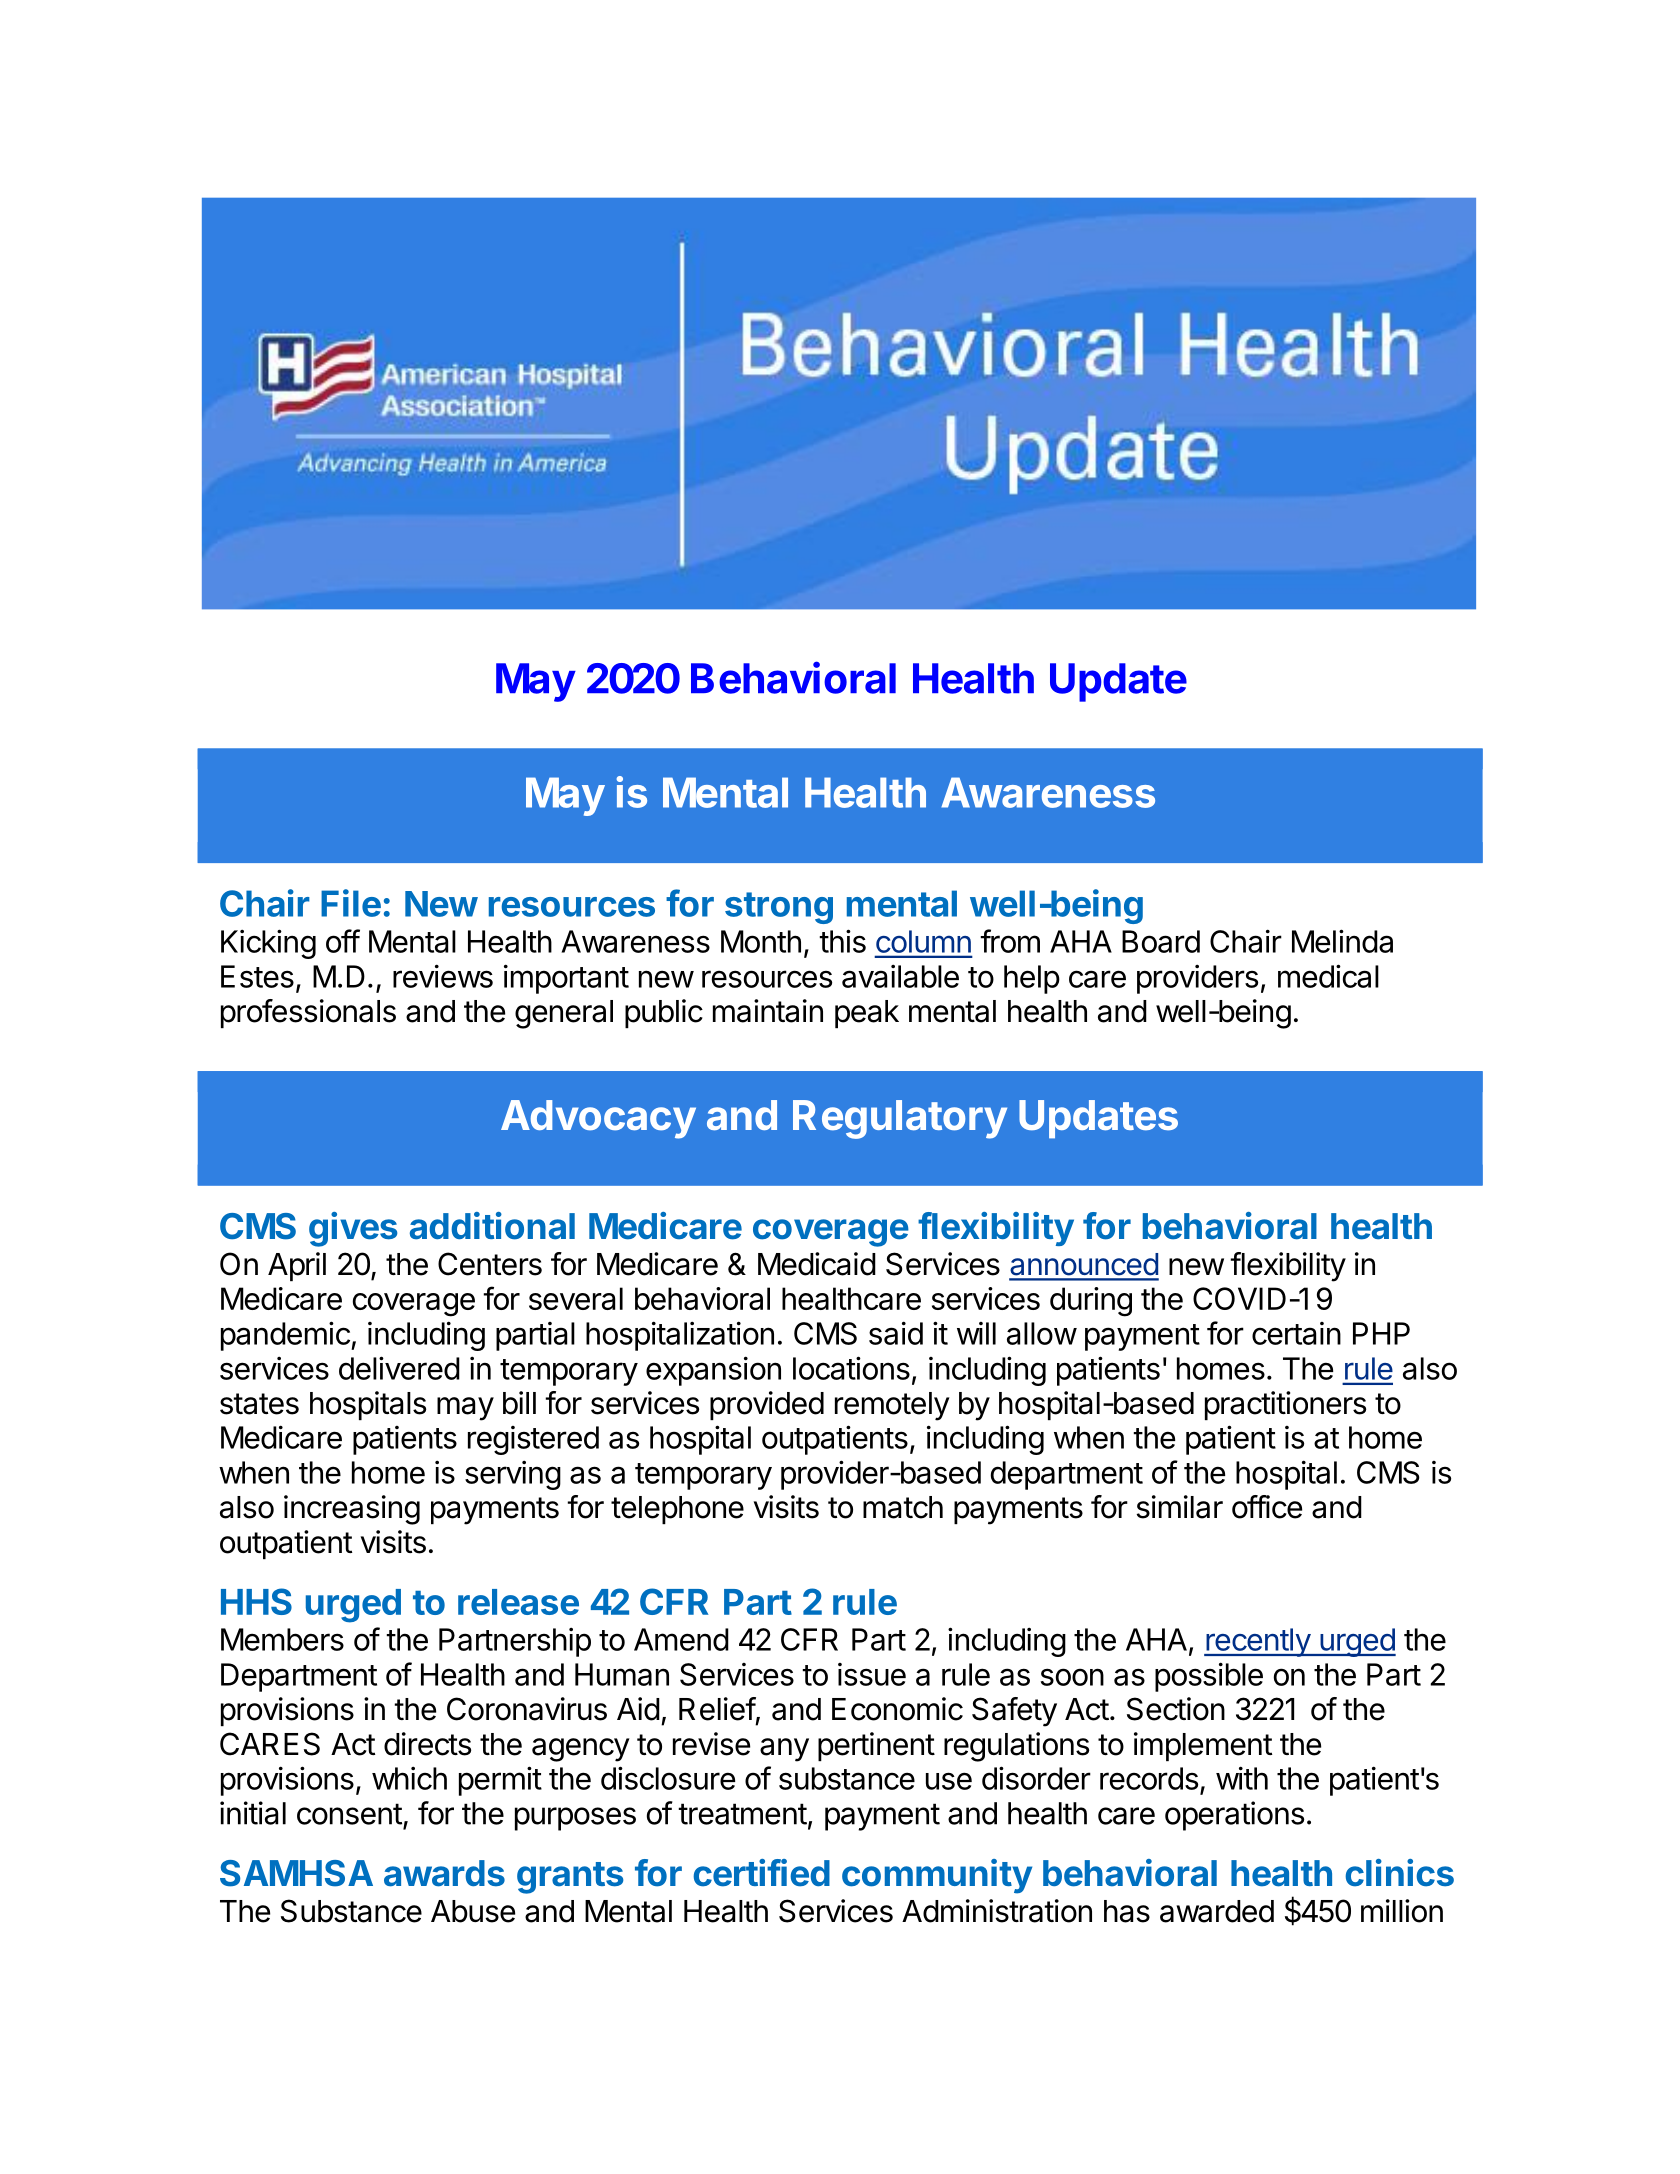  I want to click on certified, so click(761, 1873).
